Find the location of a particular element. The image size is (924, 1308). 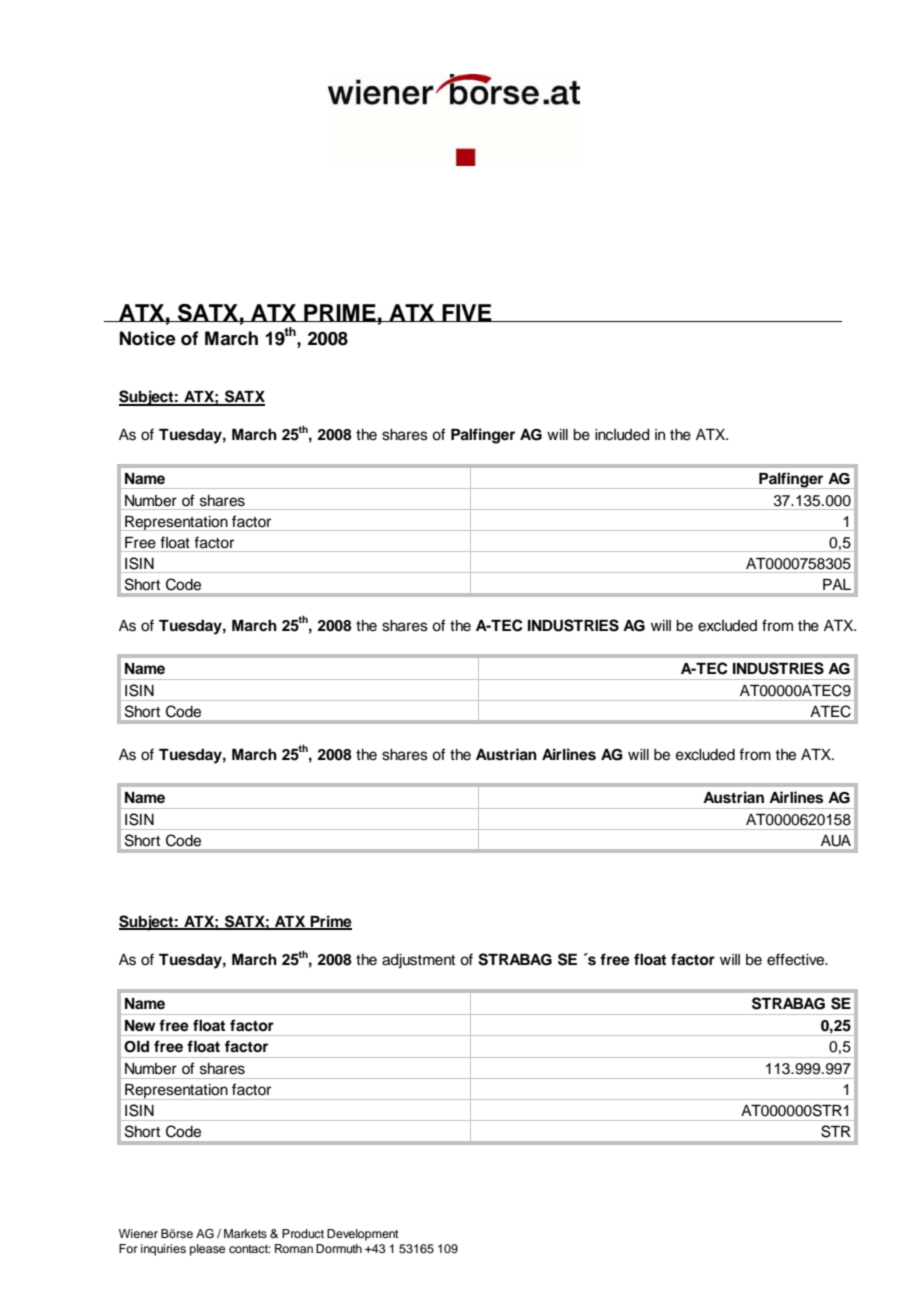

Notice is located at coordinates (148, 338).
